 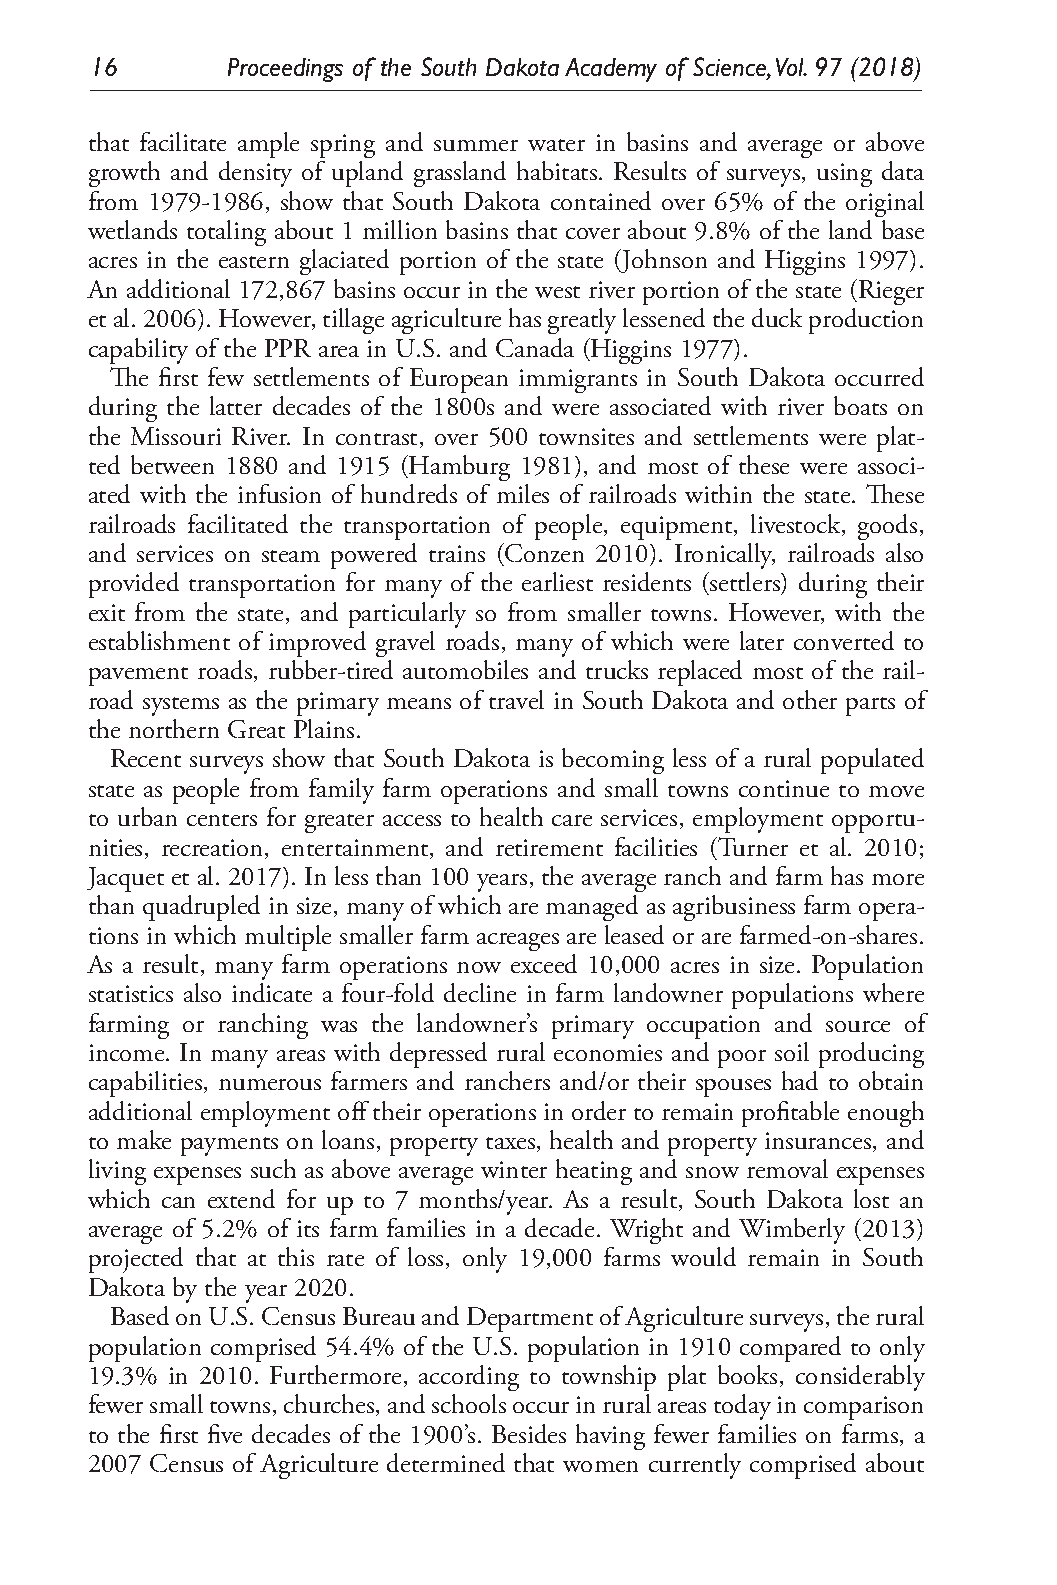 I want to click on latter, so click(x=236, y=405).
